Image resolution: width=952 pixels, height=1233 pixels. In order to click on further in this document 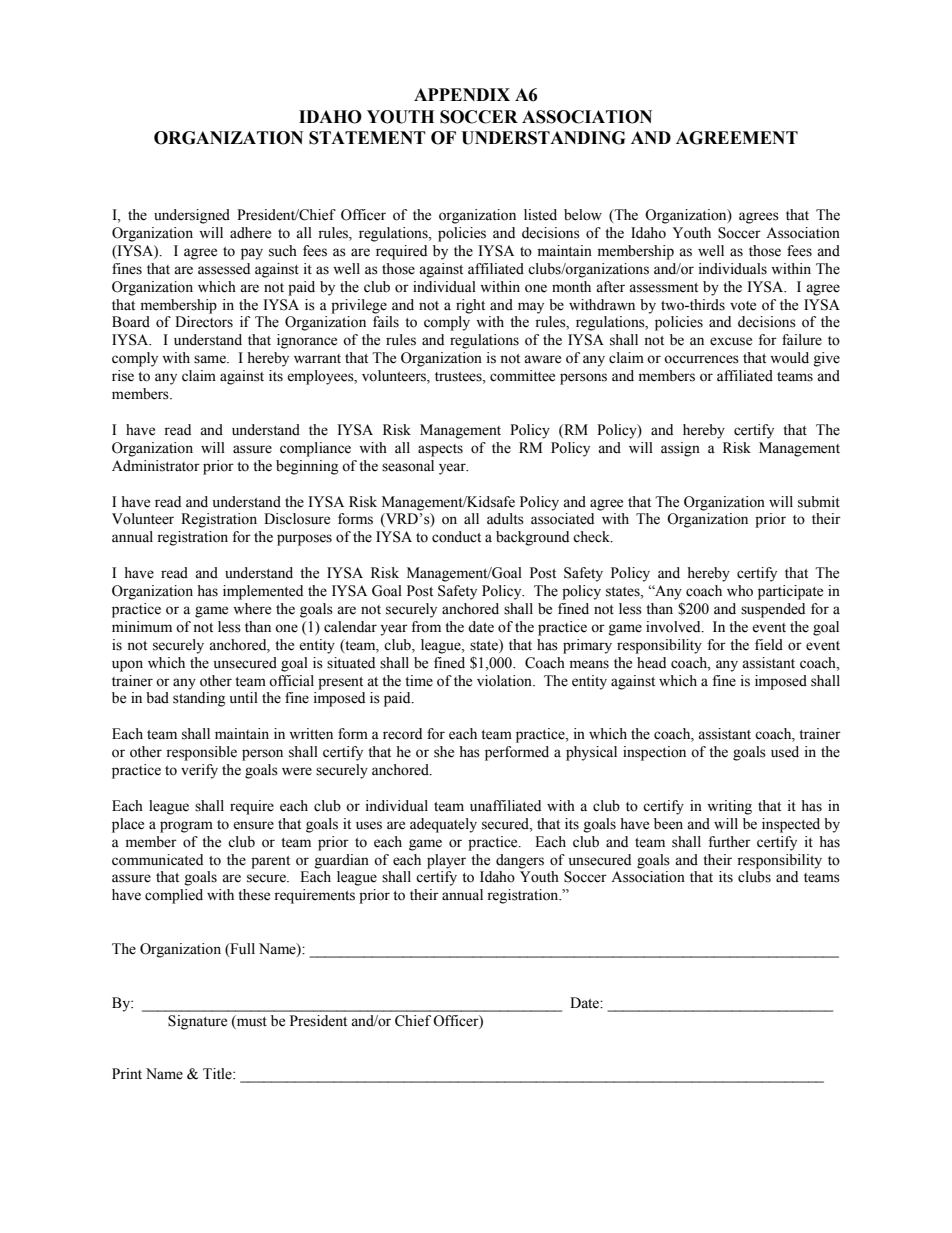, I will do `click(729, 842)`.
